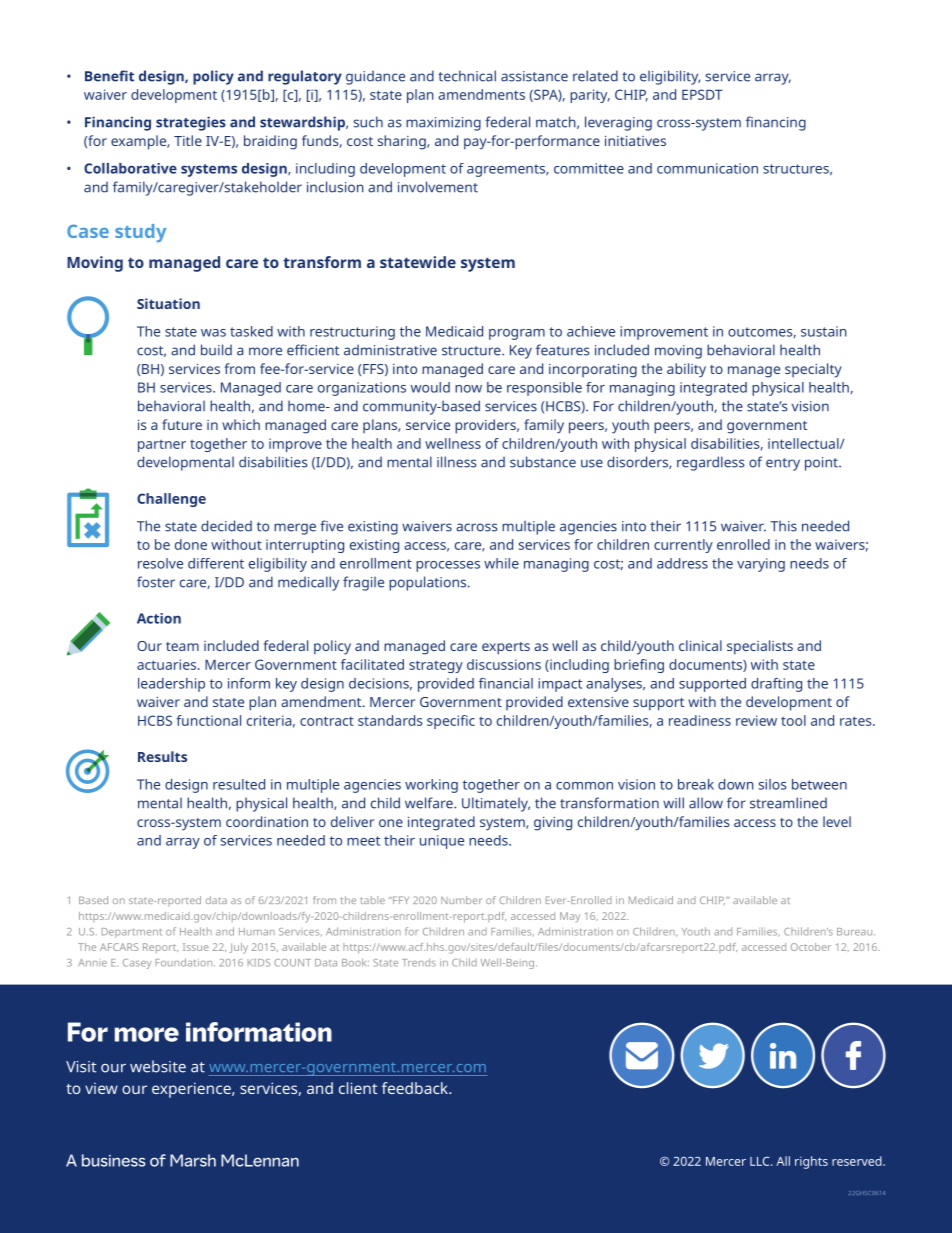 This screenshot has height=1233, width=952. I want to click on experts, so click(506, 648).
